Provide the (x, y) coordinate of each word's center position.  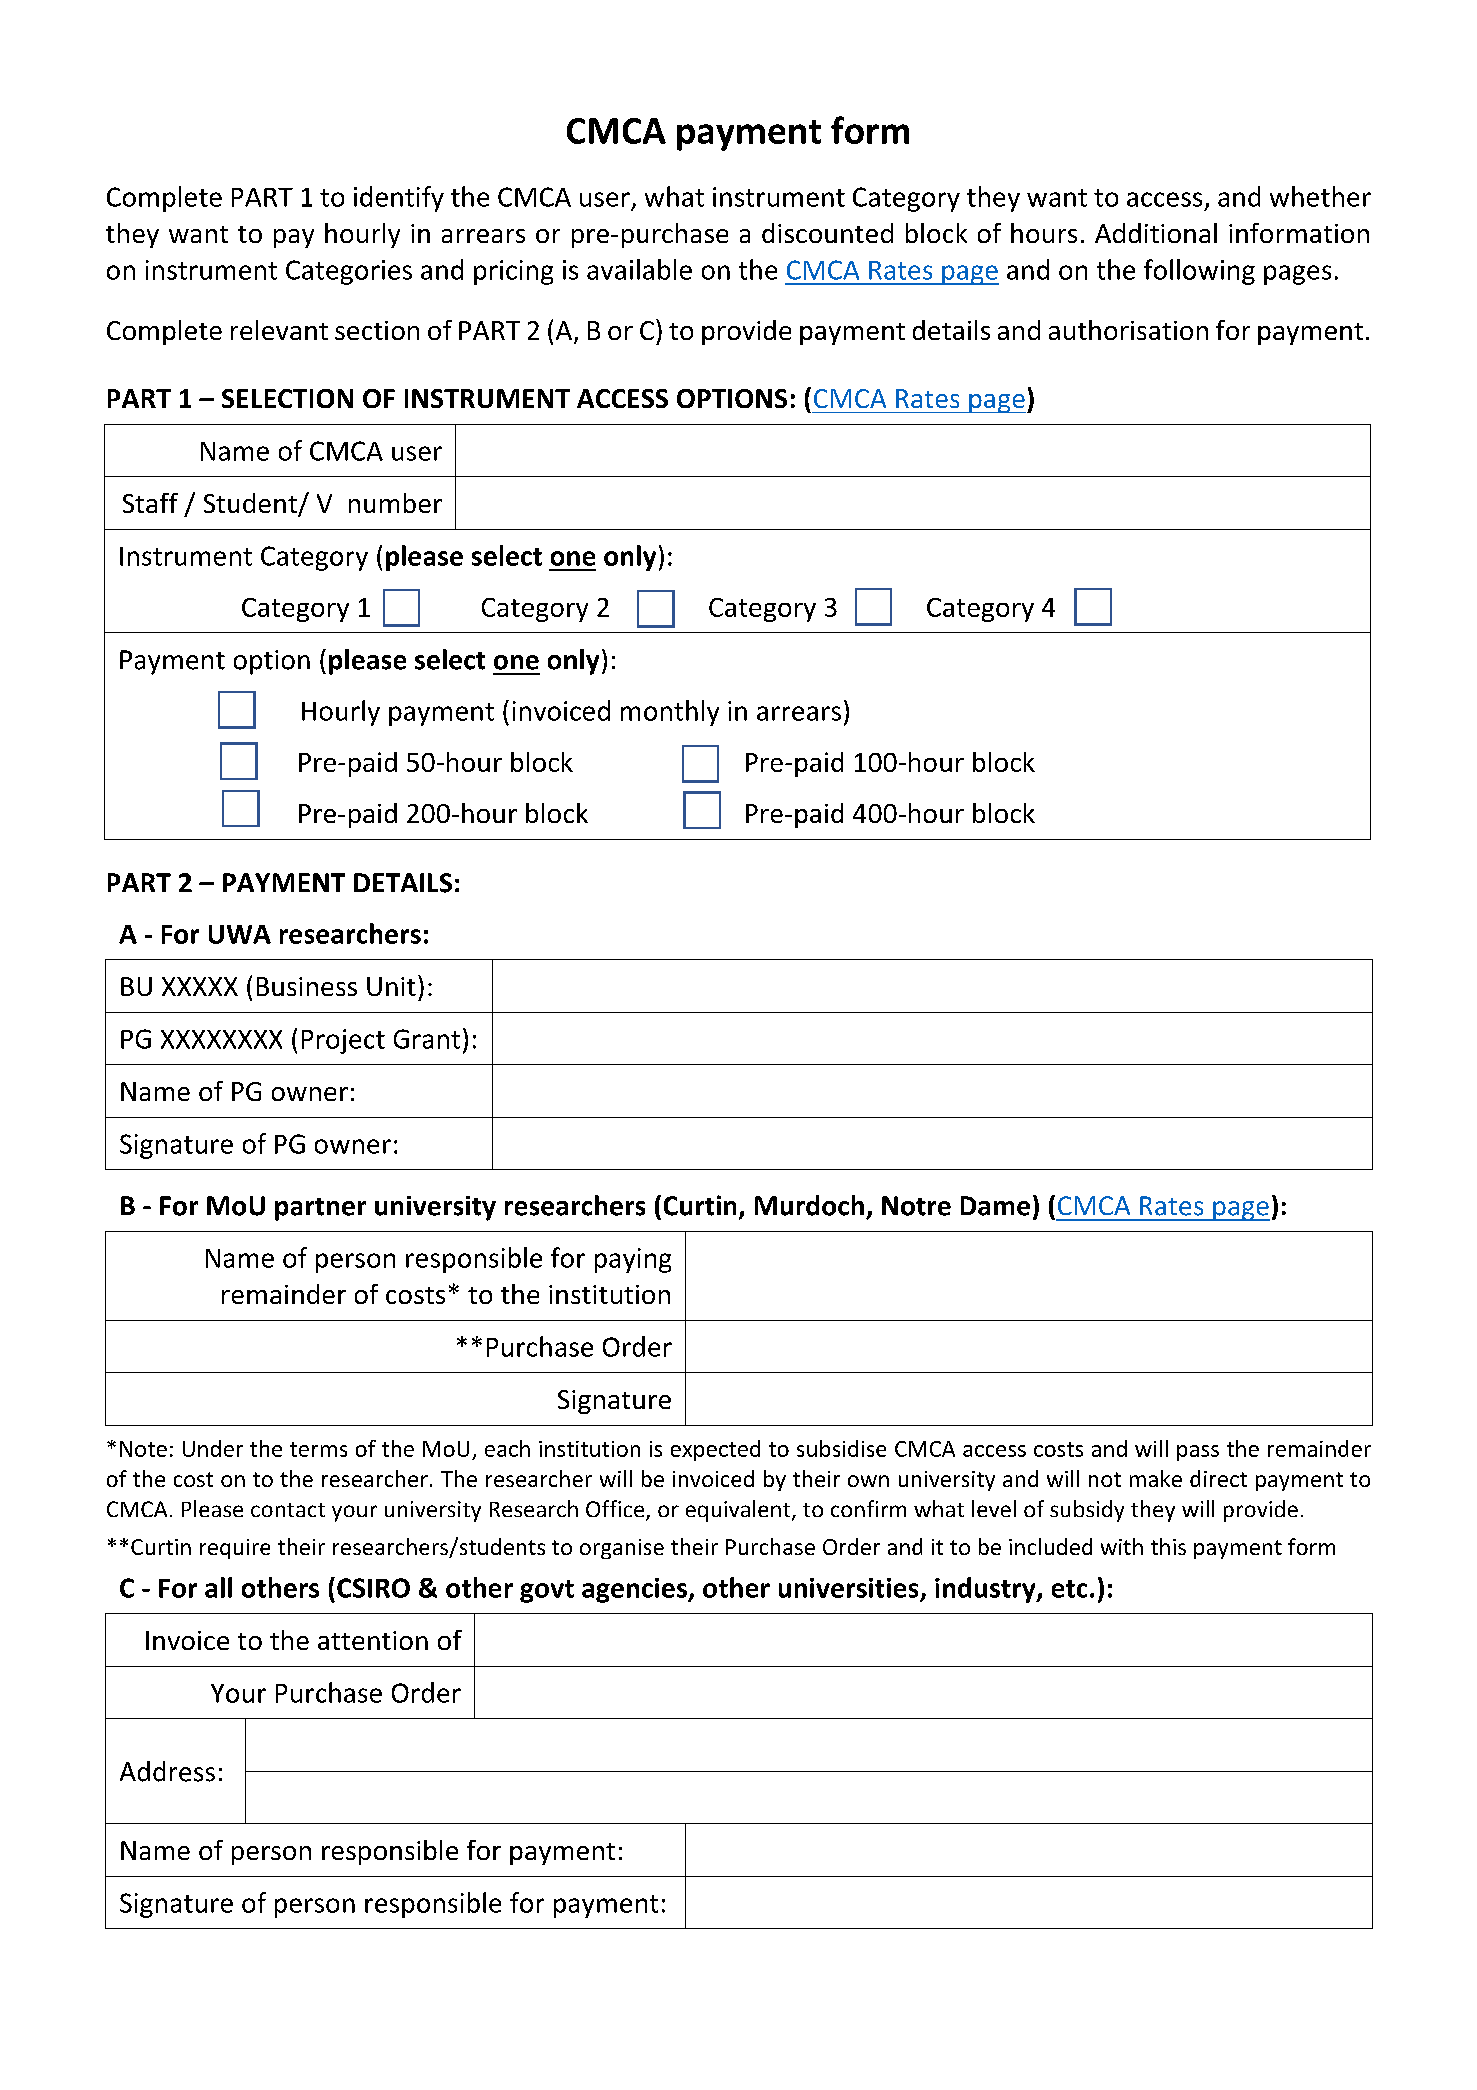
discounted (827, 233)
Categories (349, 272)
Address (167, 1771)
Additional (1156, 233)
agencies (635, 1590)
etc (1069, 1589)
